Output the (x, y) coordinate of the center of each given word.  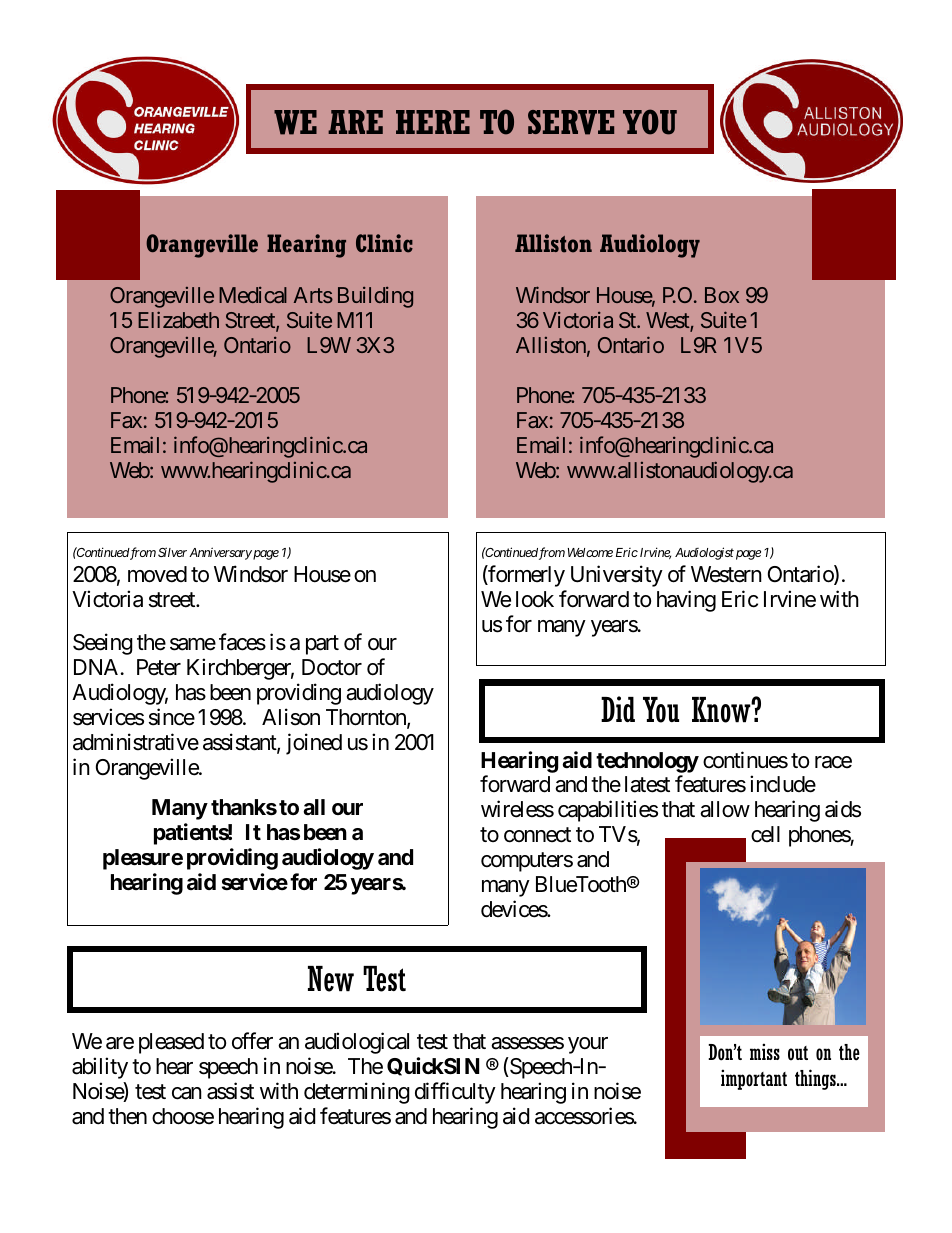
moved (157, 574)
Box (722, 295)
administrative (136, 742)
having (686, 601)
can (187, 1093)
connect (537, 835)
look (535, 599)
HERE (433, 122)
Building (375, 297)
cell (765, 834)
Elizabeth (178, 319)
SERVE (571, 122)
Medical (253, 295)
